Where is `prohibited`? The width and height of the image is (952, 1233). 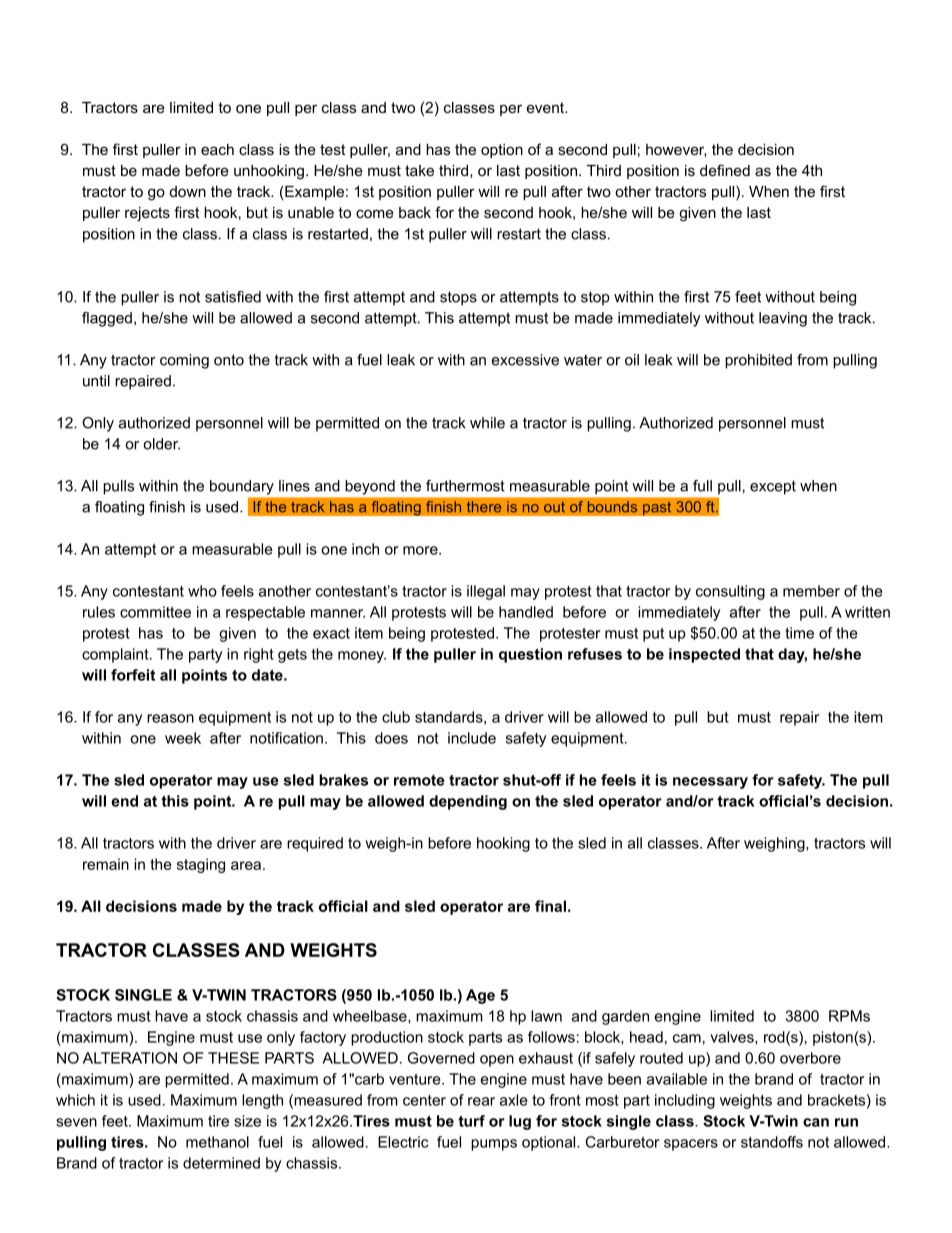 prohibited is located at coordinates (758, 361).
